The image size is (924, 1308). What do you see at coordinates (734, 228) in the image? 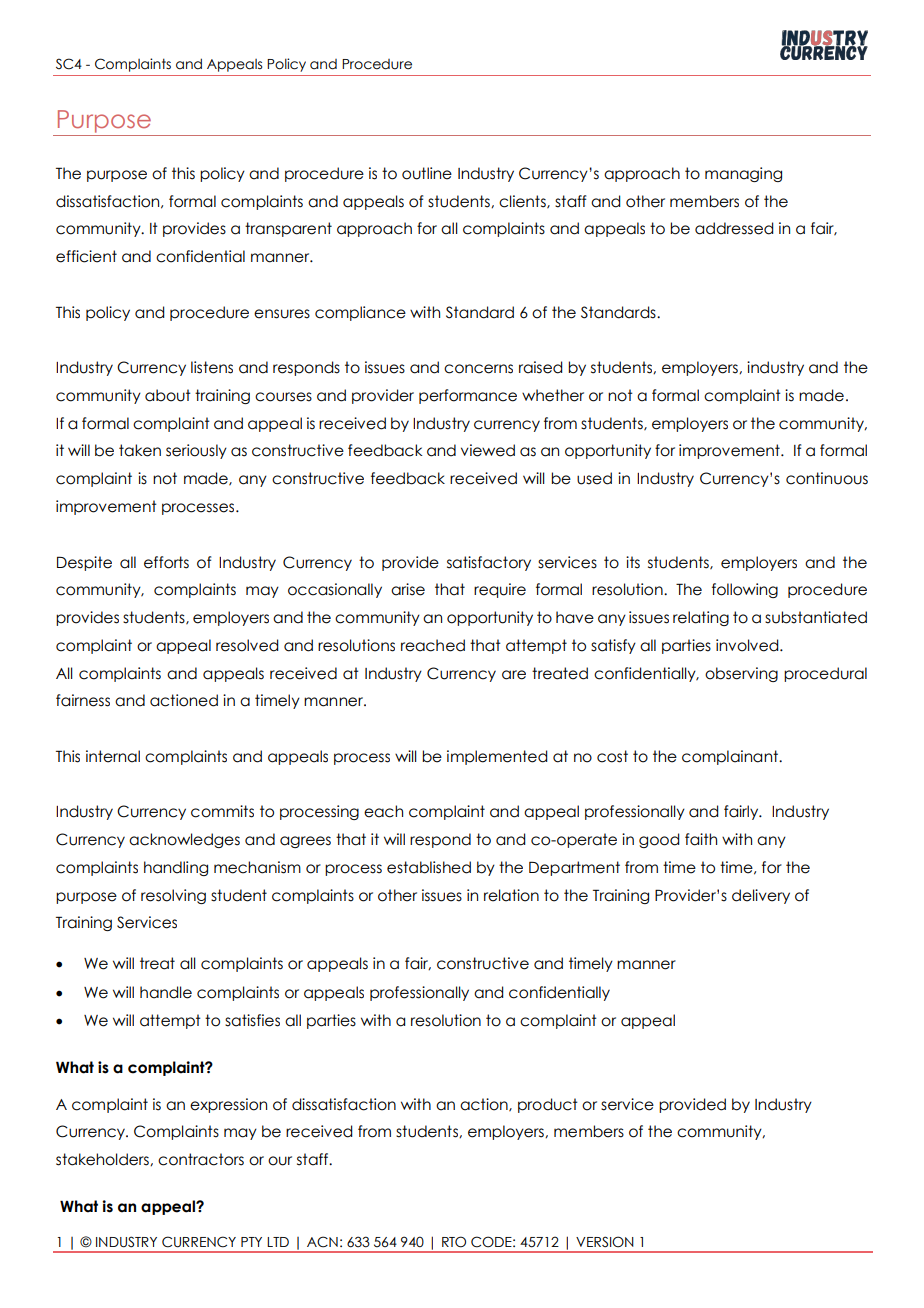
I see `addressed` at bounding box center [734, 228].
